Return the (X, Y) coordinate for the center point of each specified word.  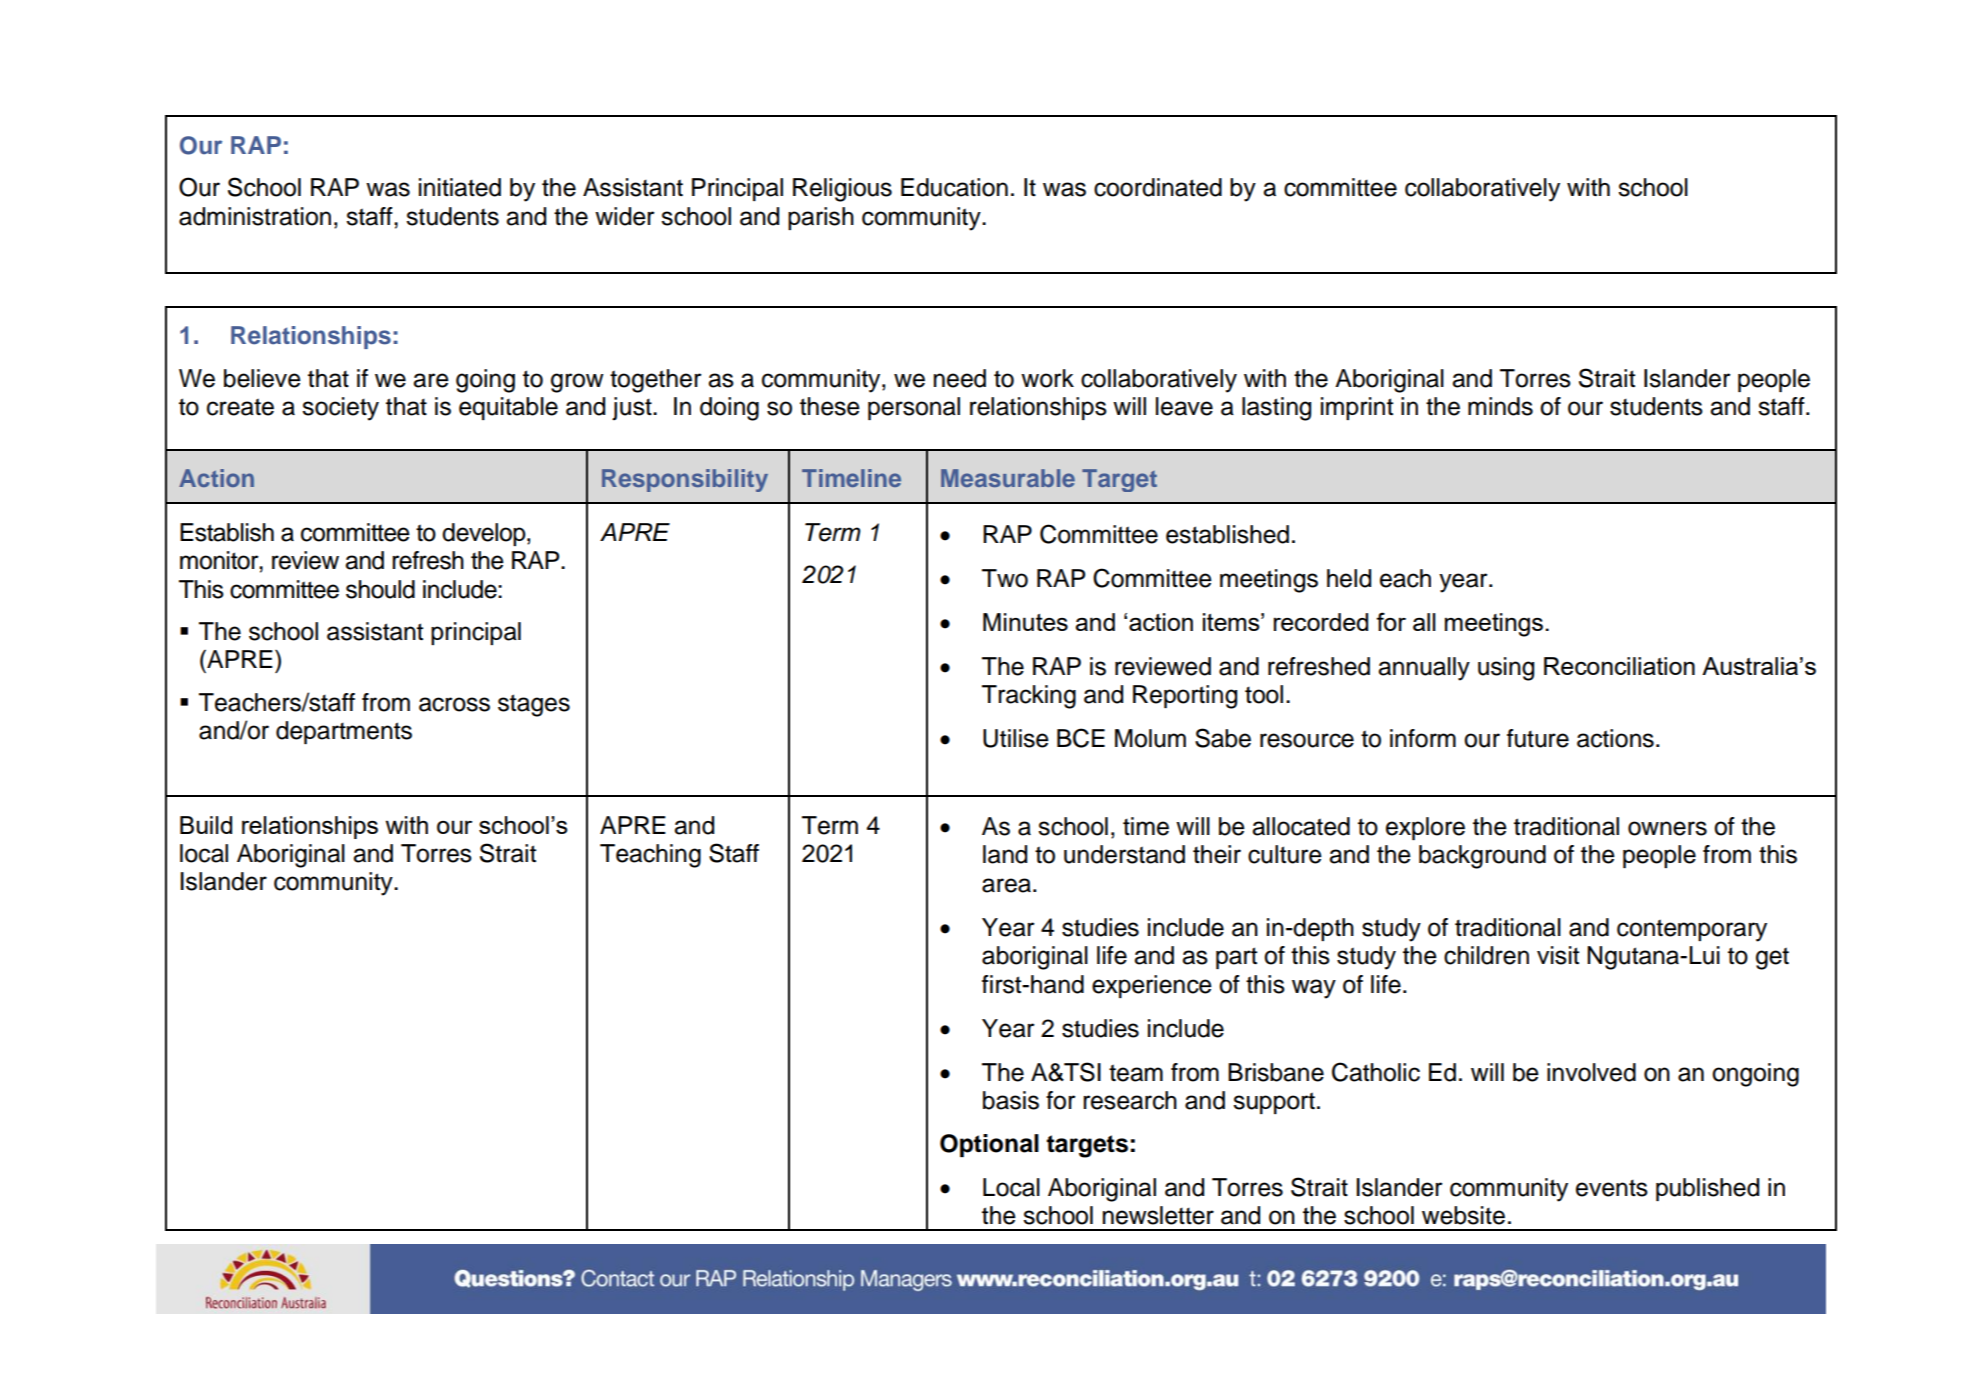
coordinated (1158, 187)
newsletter (1158, 1215)
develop (485, 534)
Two (1005, 578)
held (1349, 578)
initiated (460, 187)
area (1006, 885)
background (1482, 857)
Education (954, 187)
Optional (989, 1145)
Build (206, 825)
